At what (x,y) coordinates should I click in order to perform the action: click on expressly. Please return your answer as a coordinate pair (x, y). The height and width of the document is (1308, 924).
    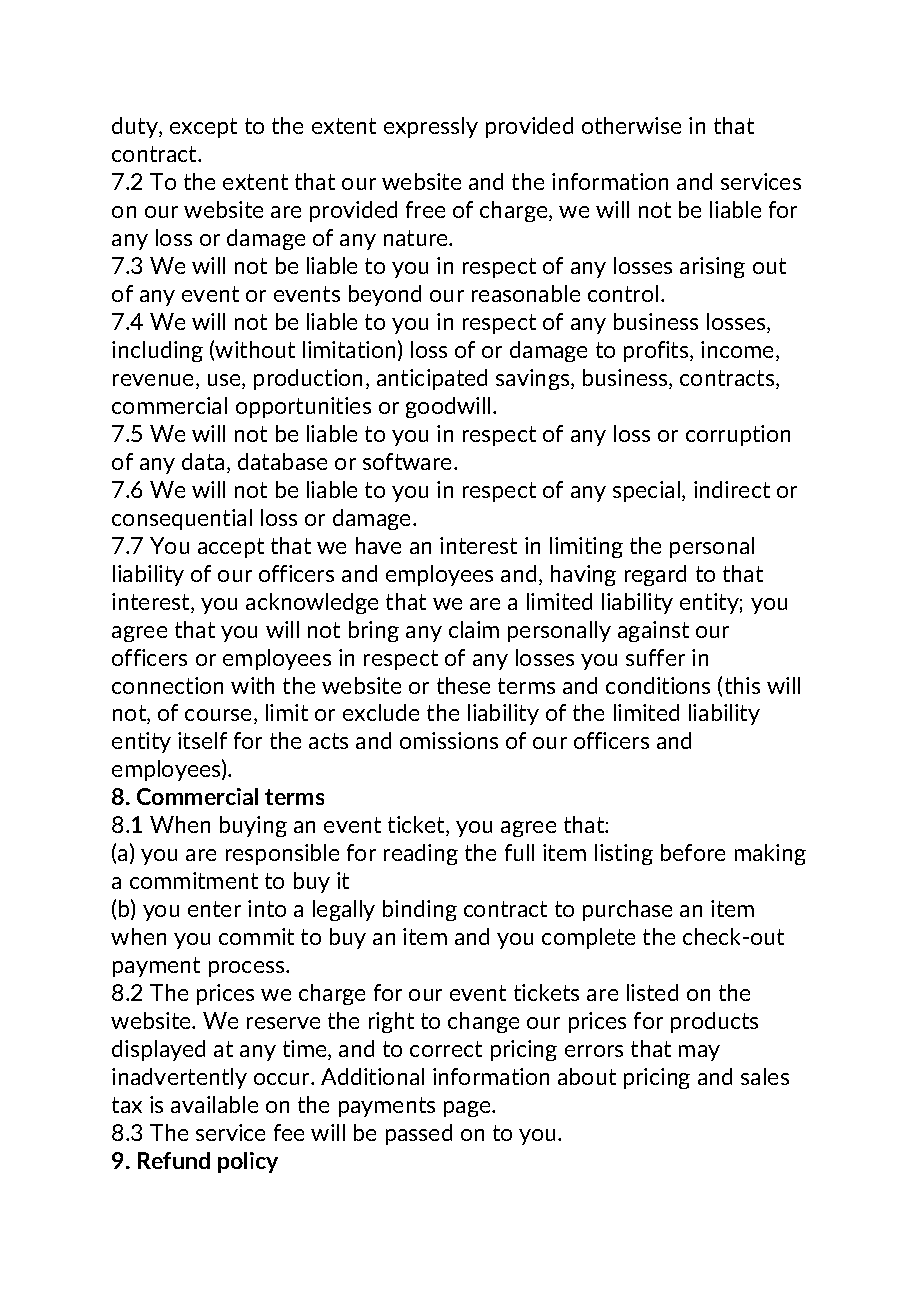
    Looking at the image, I should click on (431, 127).
